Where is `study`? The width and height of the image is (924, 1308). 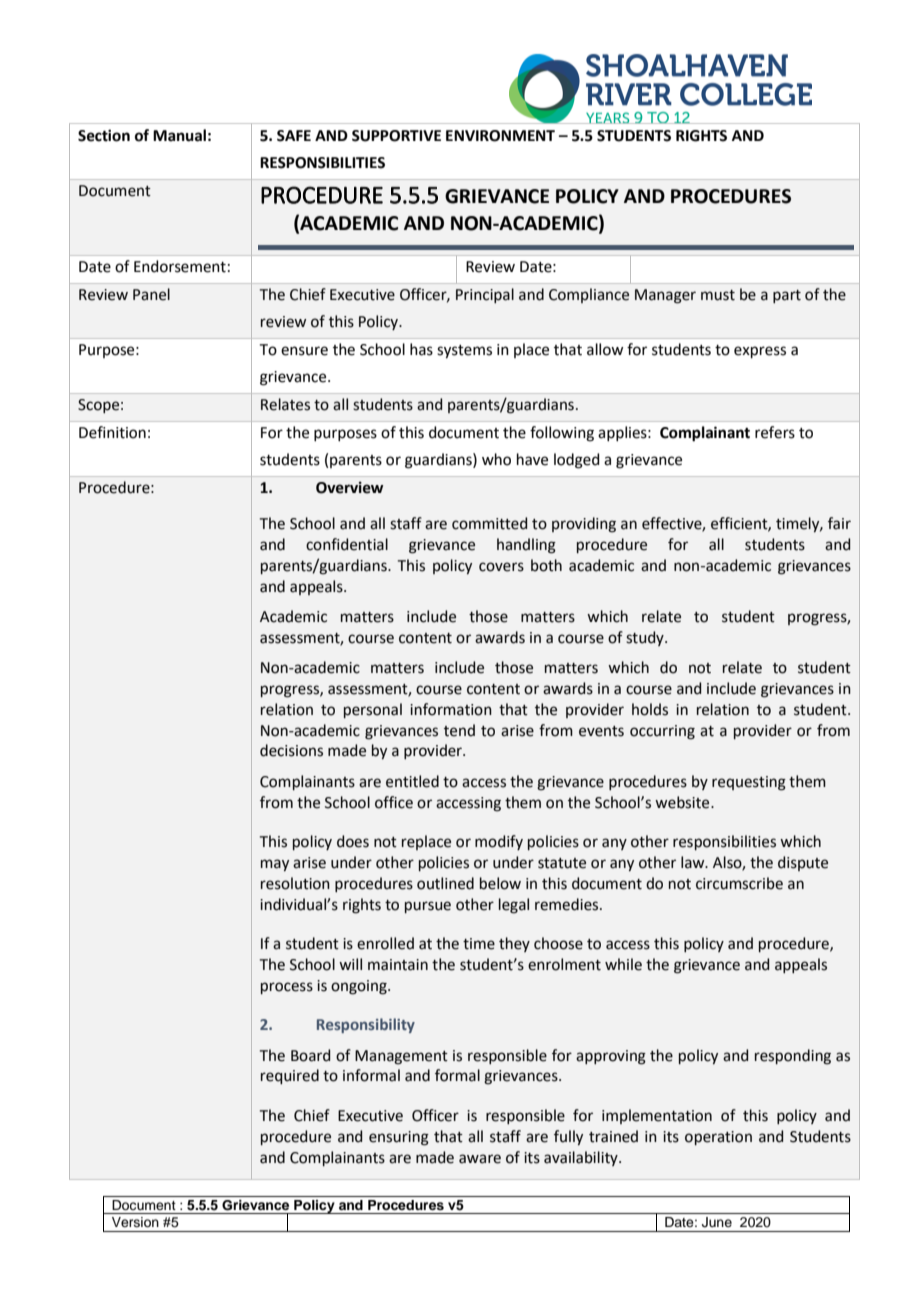
study is located at coordinates (646, 638).
